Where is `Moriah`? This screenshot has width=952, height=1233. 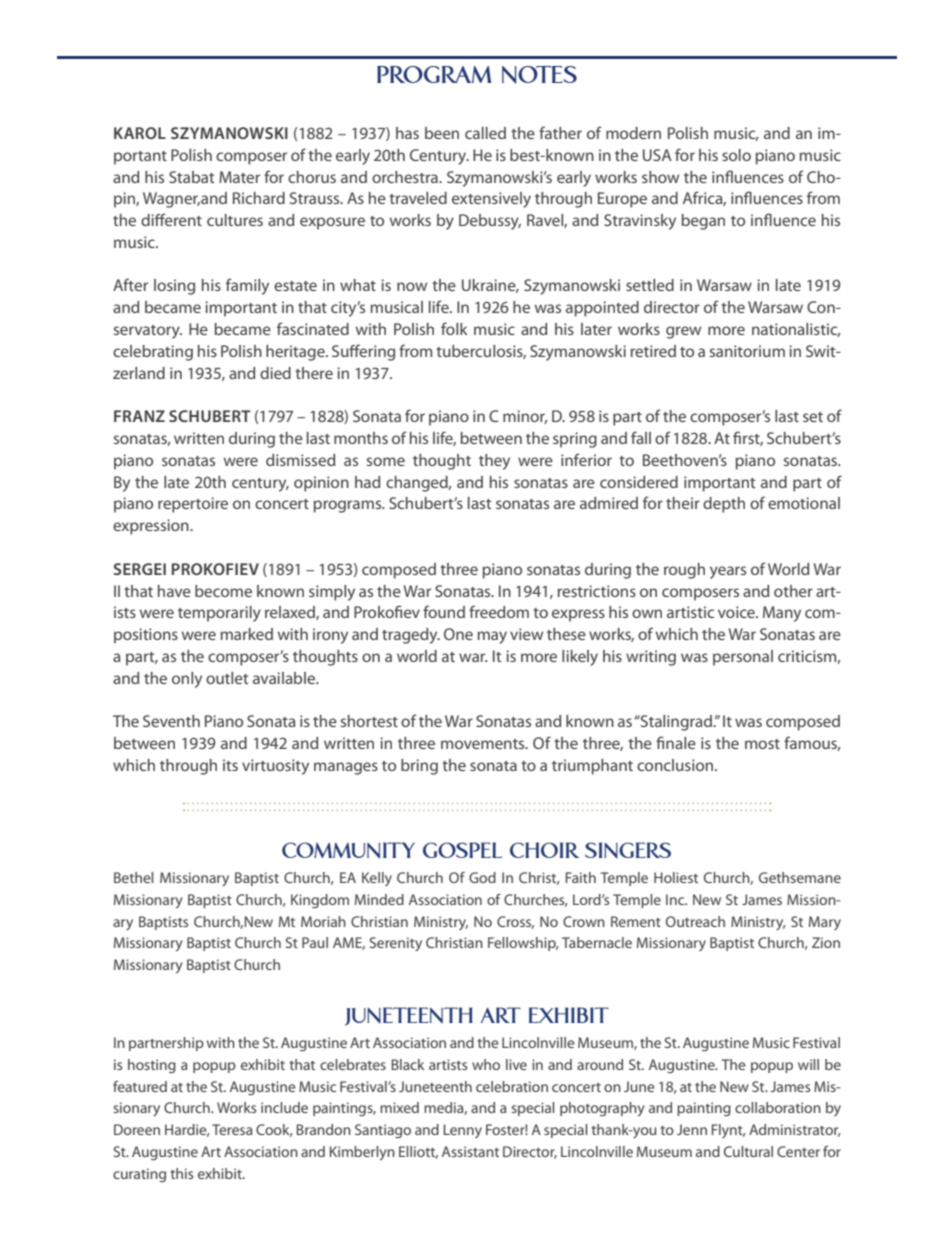
Moriah is located at coordinates (323, 921).
